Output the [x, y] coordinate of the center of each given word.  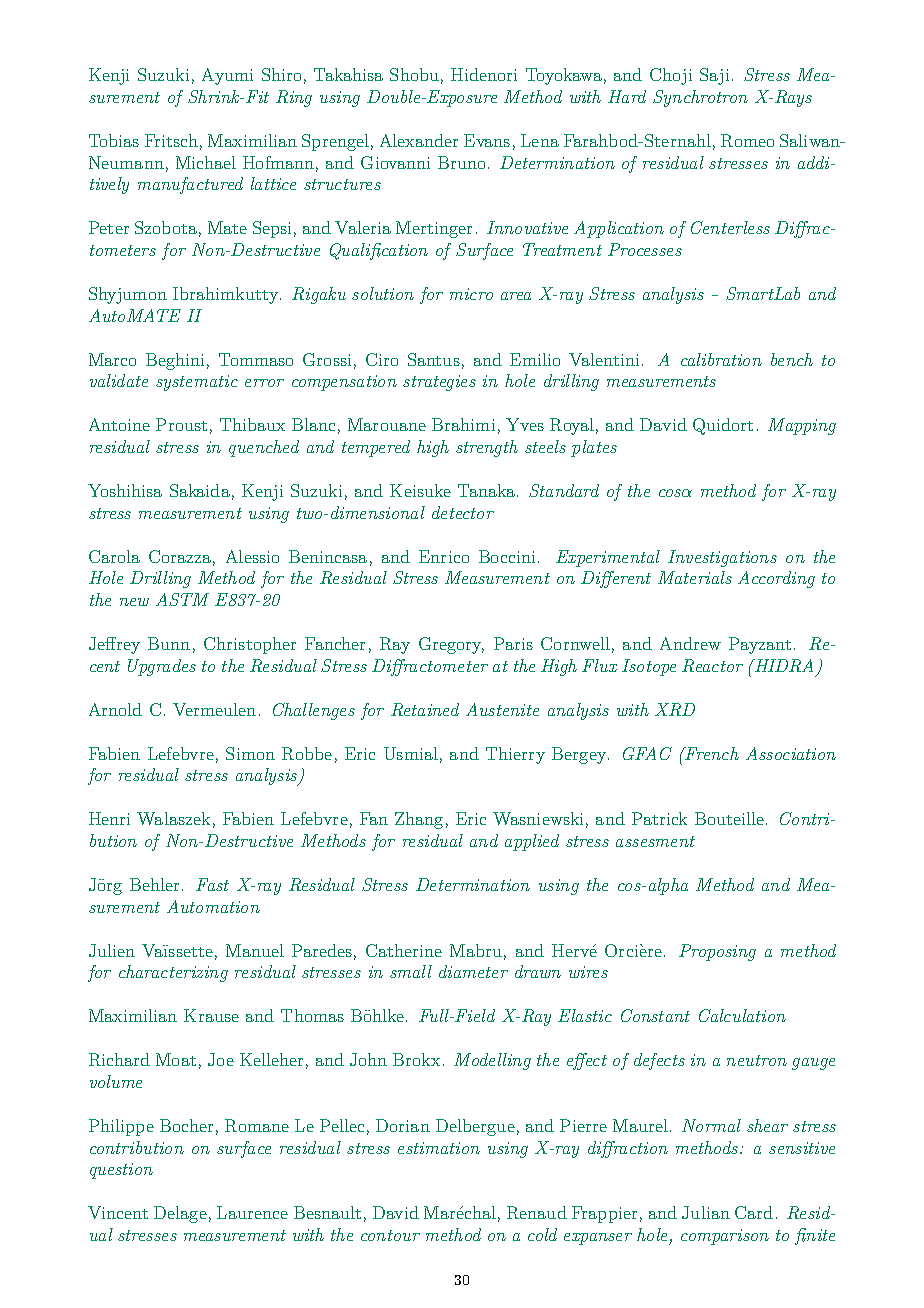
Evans [487, 140]
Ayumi [227, 76]
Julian [706, 1212]
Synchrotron [700, 98]
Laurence [252, 1212]
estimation [439, 1148]
